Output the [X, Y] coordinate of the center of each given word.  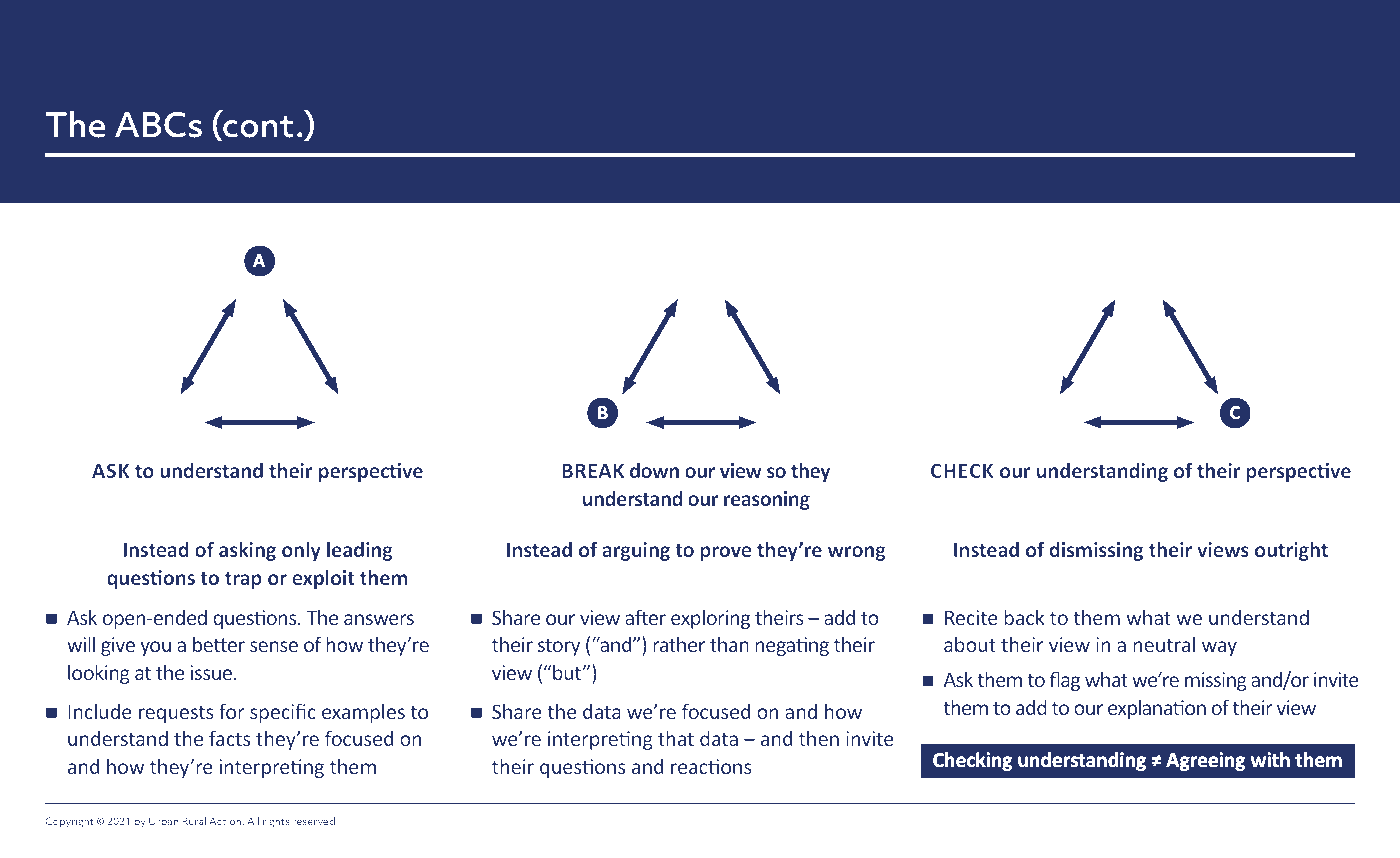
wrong [857, 553]
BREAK [593, 471]
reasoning [767, 500]
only [301, 551]
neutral [1164, 644]
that [676, 738]
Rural [194, 821]
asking [247, 551]
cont [257, 128]
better [219, 644]
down [654, 470]
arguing [636, 551]
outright [1291, 551]
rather [679, 644]
